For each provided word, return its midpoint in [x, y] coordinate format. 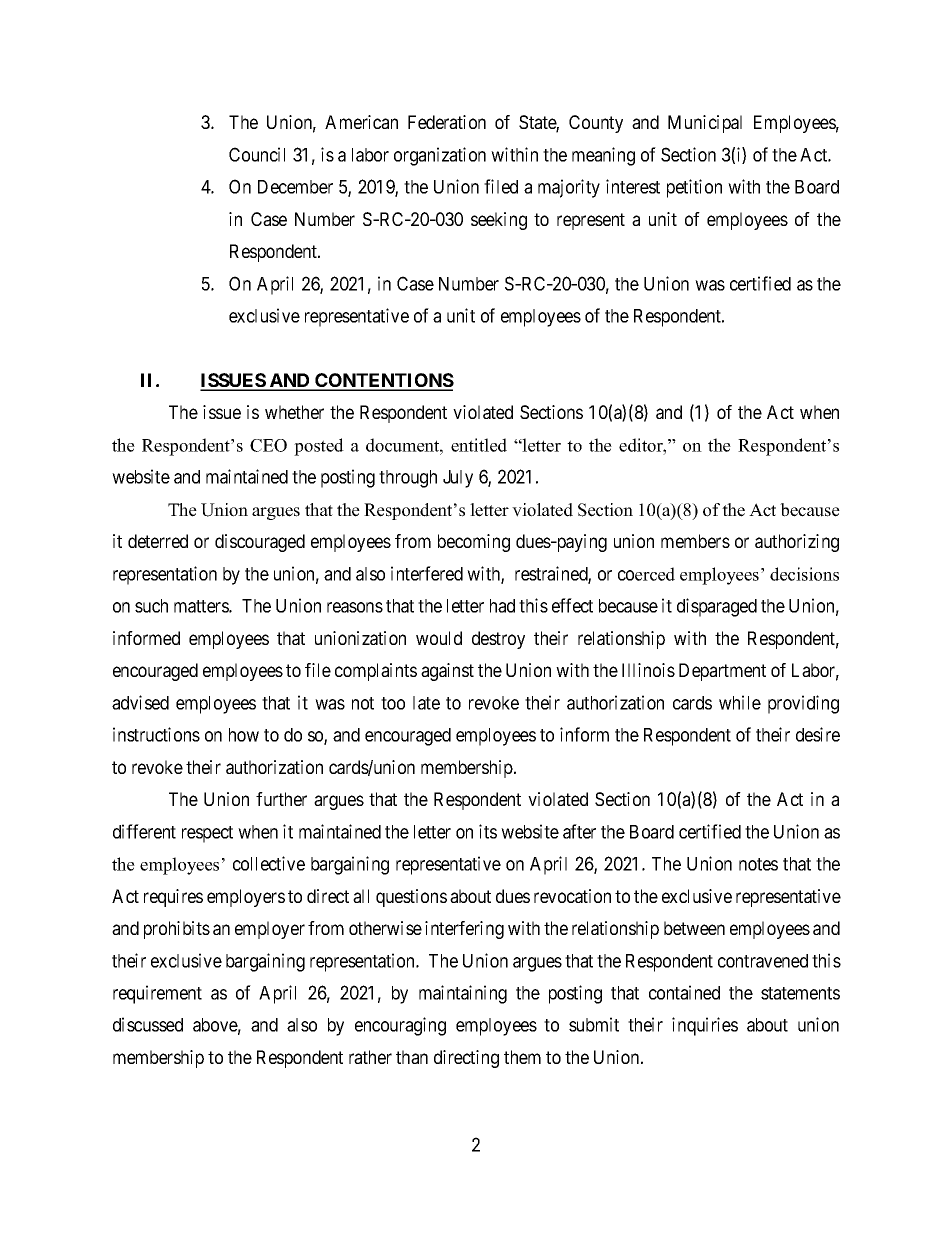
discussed [148, 1024]
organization [440, 156]
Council [257, 154]
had [502, 606]
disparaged [717, 607]
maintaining [463, 994]
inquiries [705, 1026]
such [151, 606]
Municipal [705, 124]
